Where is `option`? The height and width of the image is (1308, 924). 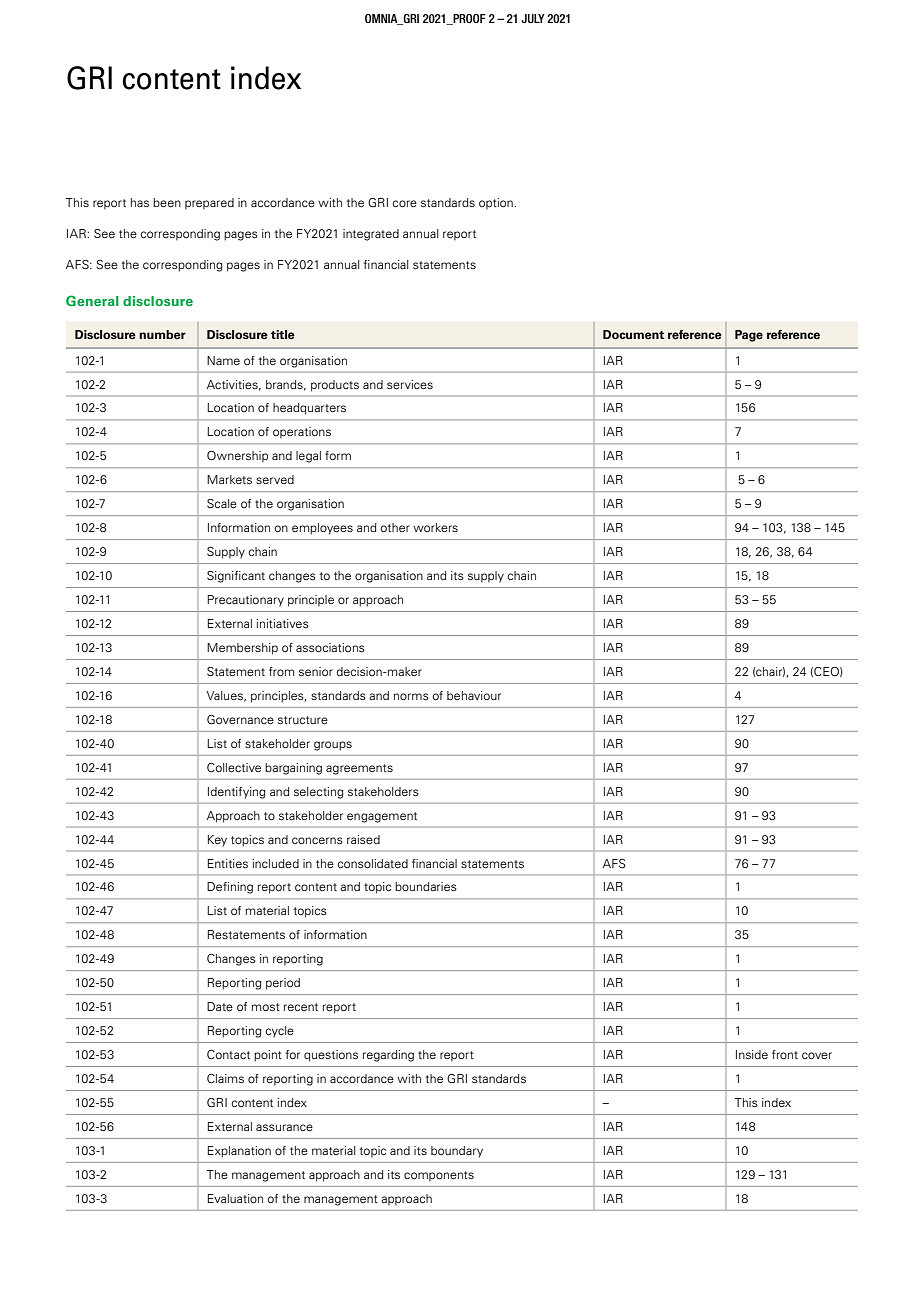 option is located at coordinates (497, 204).
